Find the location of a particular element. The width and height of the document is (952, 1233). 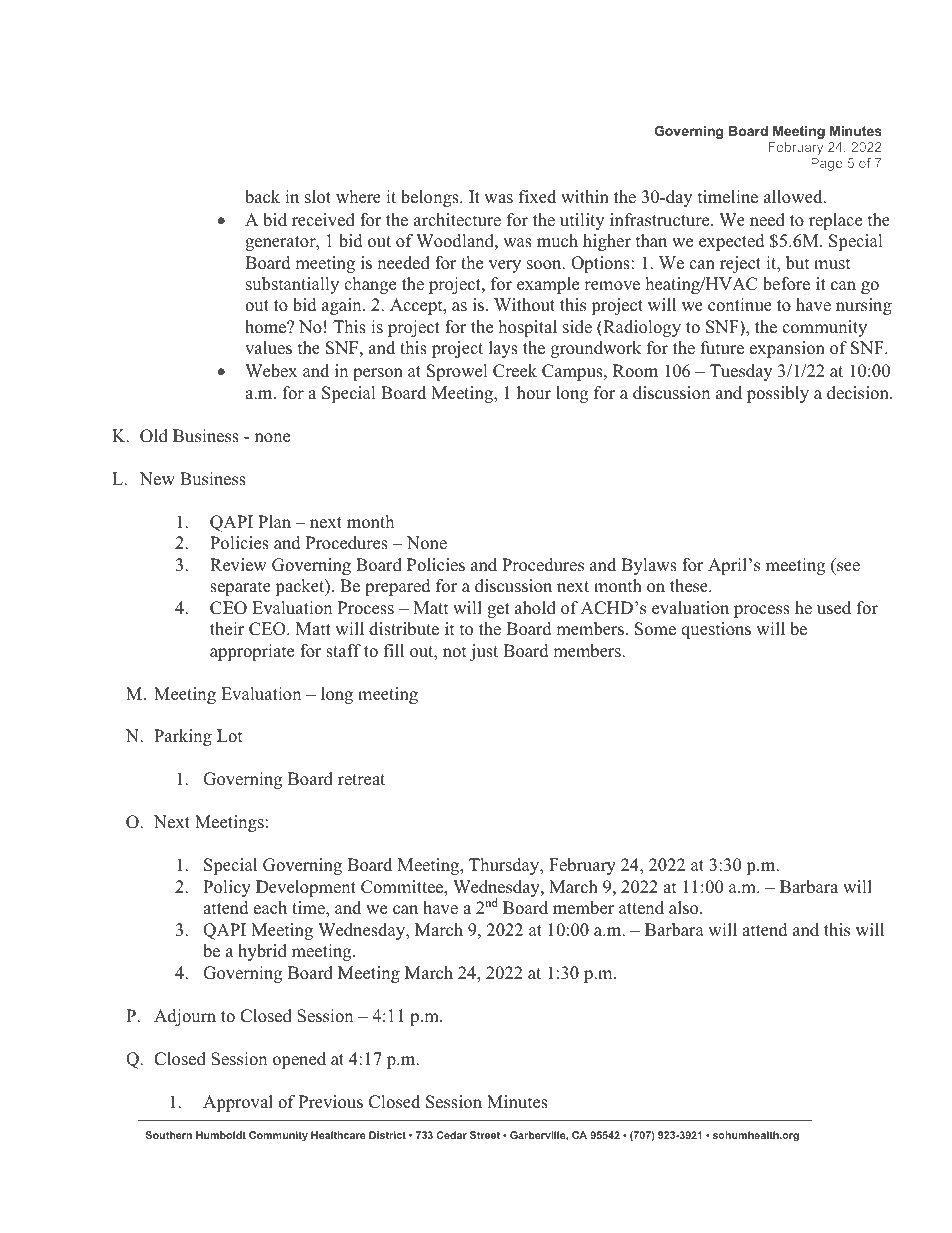

Page is located at coordinates (826, 164).
